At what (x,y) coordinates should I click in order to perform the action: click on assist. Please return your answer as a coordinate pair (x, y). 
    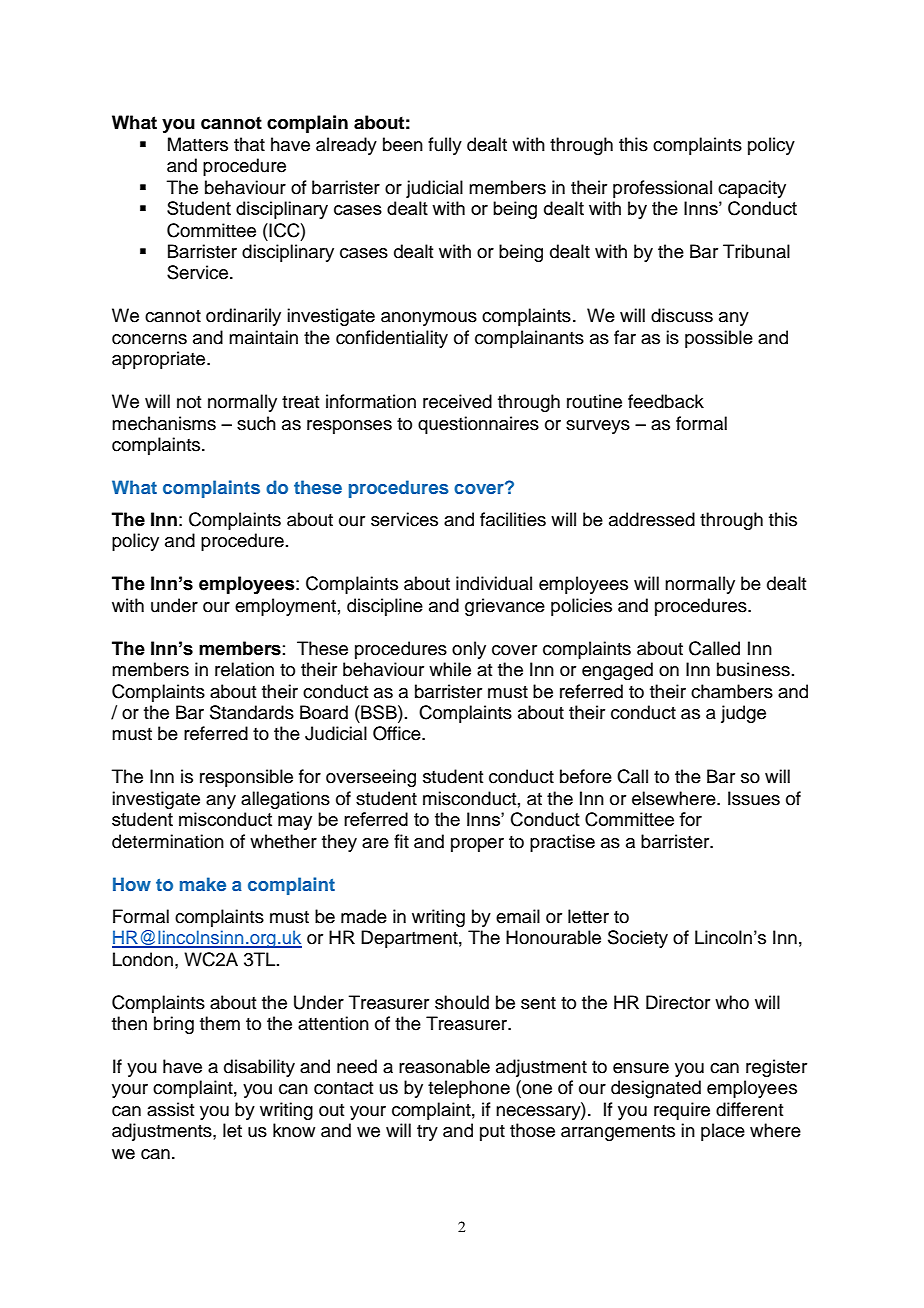
    Looking at the image, I should click on (170, 1109).
